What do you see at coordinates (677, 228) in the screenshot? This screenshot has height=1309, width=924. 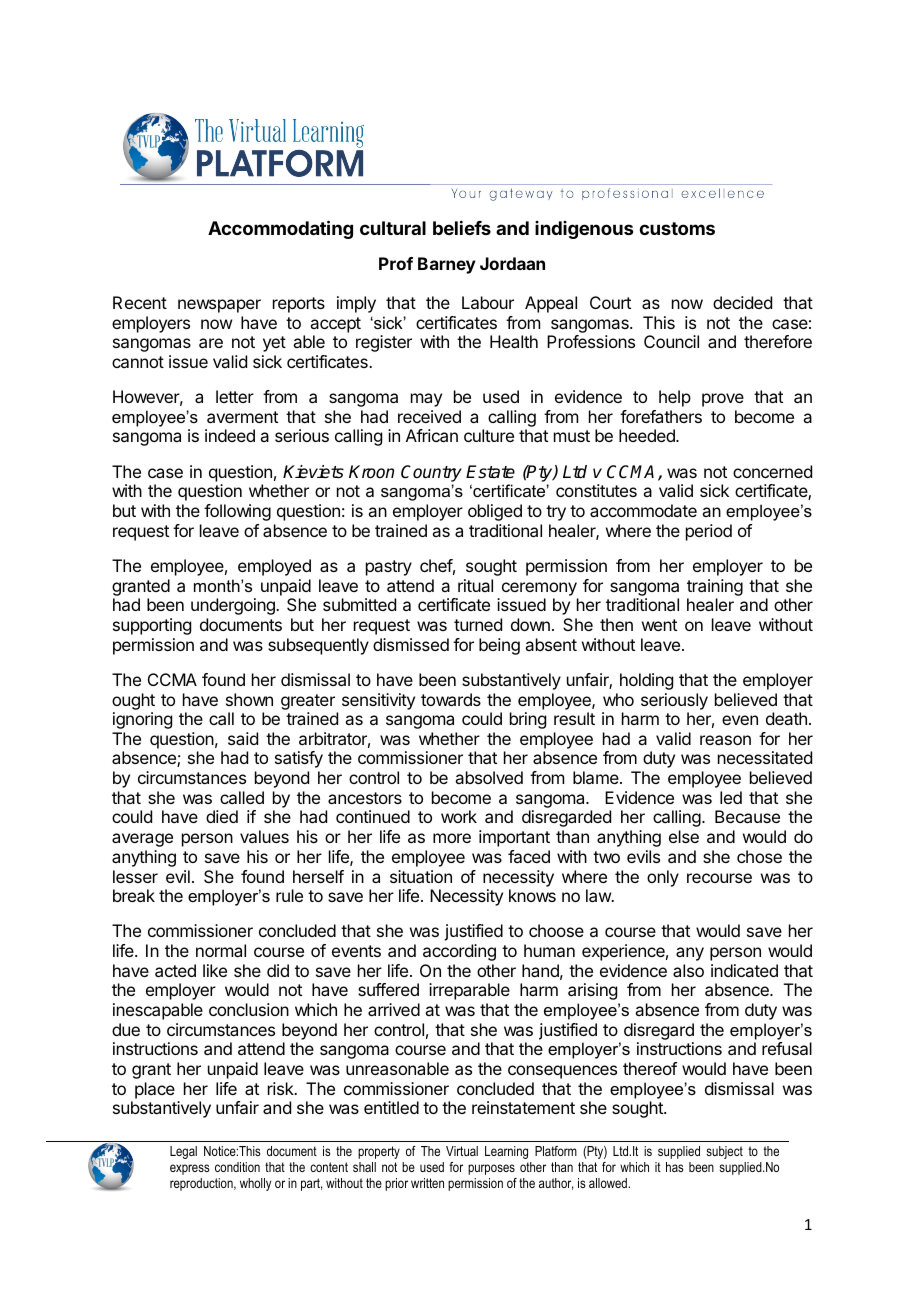 I see `customs` at bounding box center [677, 228].
